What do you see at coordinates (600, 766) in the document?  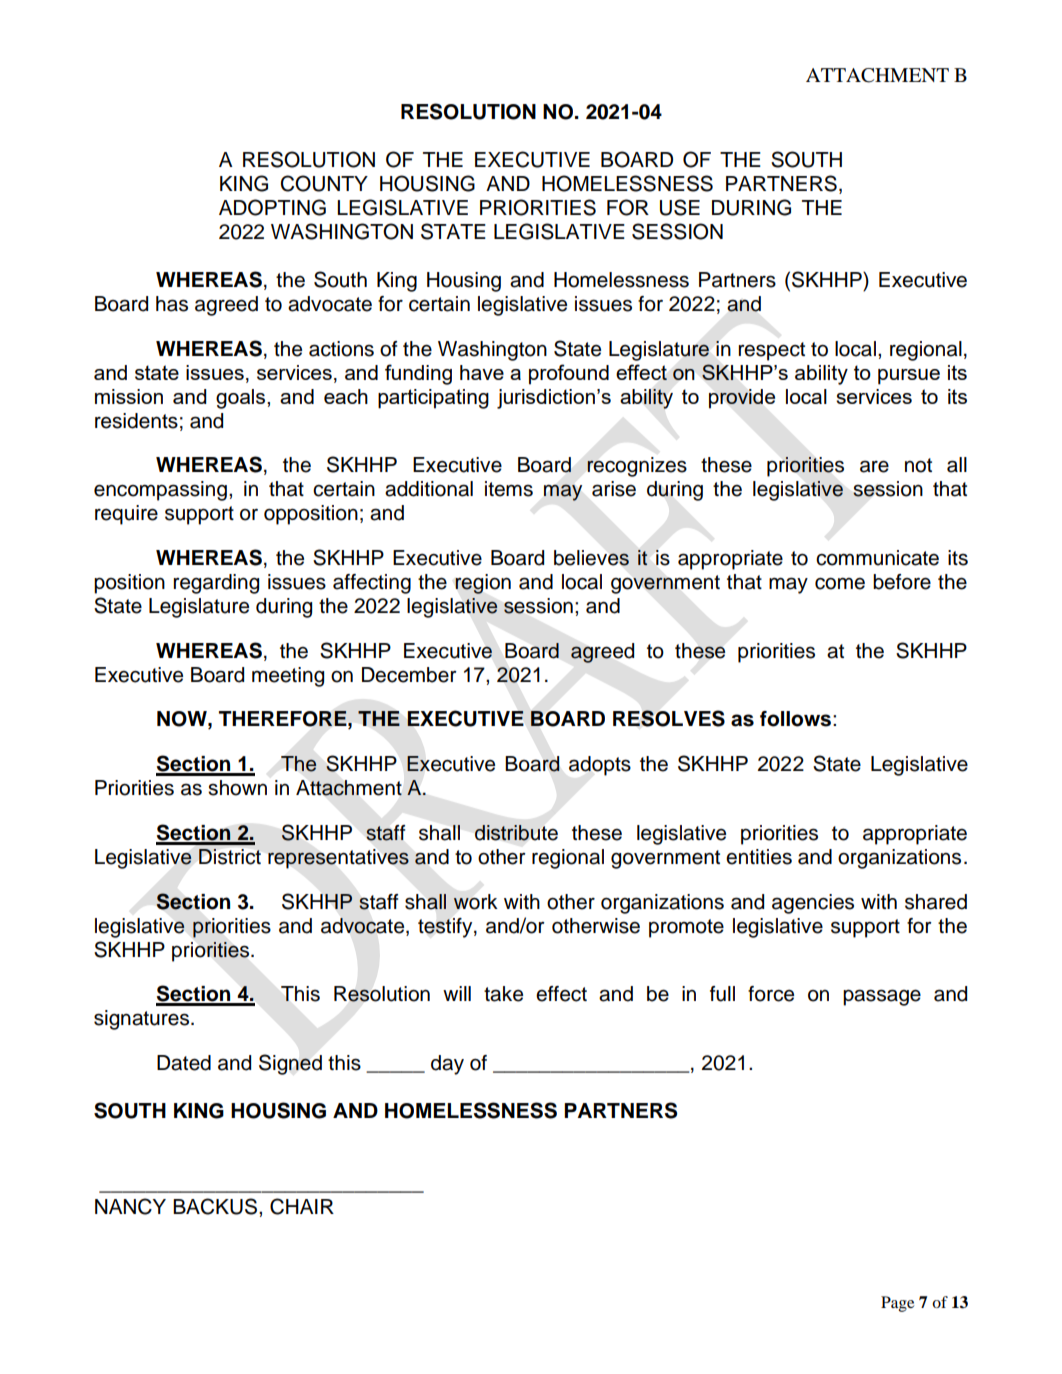 I see `adopts` at bounding box center [600, 766].
